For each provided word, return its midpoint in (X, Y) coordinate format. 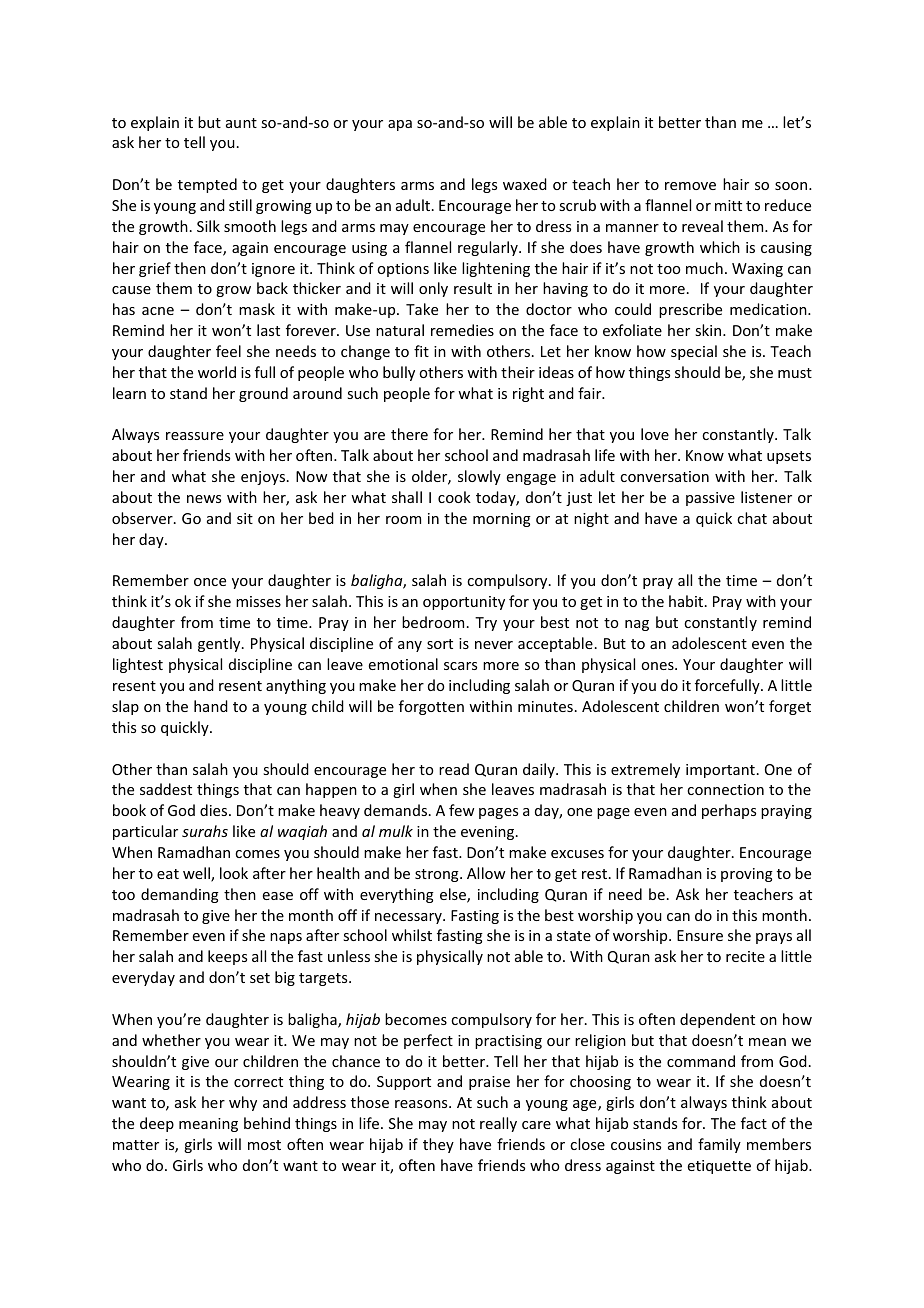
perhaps (729, 811)
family (719, 1145)
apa (400, 125)
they (438, 1145)
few (461, 810)
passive (710, 499)
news (204, 499)
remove (690, 186)
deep (157, 1124)
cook (454, 497)
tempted (207, 185)
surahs (205, 831)
